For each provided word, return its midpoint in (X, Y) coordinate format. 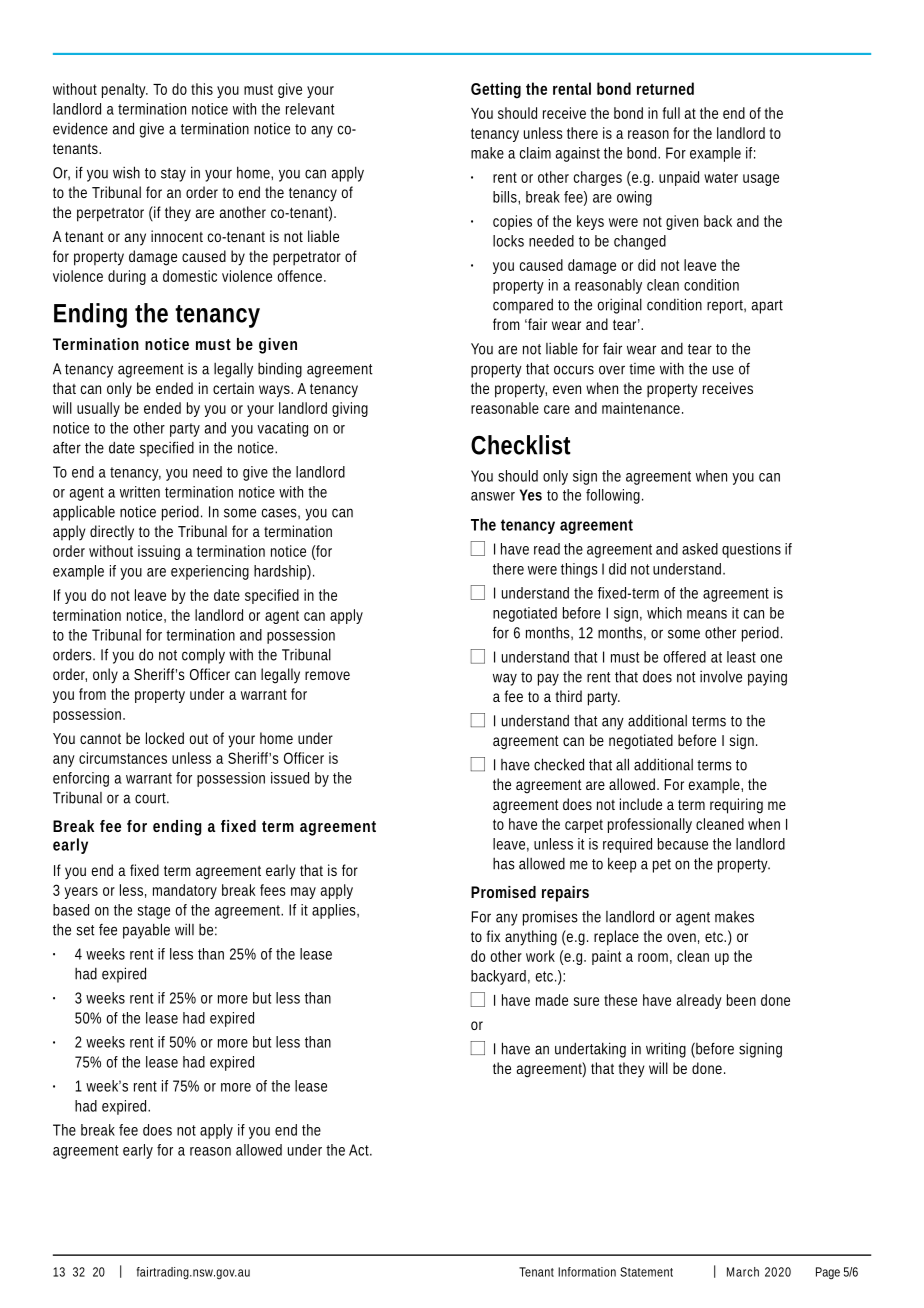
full (671, 113)
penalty (125, 90)
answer (493, 496)
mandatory (185, 891)
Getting (496, 90)
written (140, 492)
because (683, 844)
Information (587, 1272)
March (743, 1272)
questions (751, 550)
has (504, 864)
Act (360, 1150)
